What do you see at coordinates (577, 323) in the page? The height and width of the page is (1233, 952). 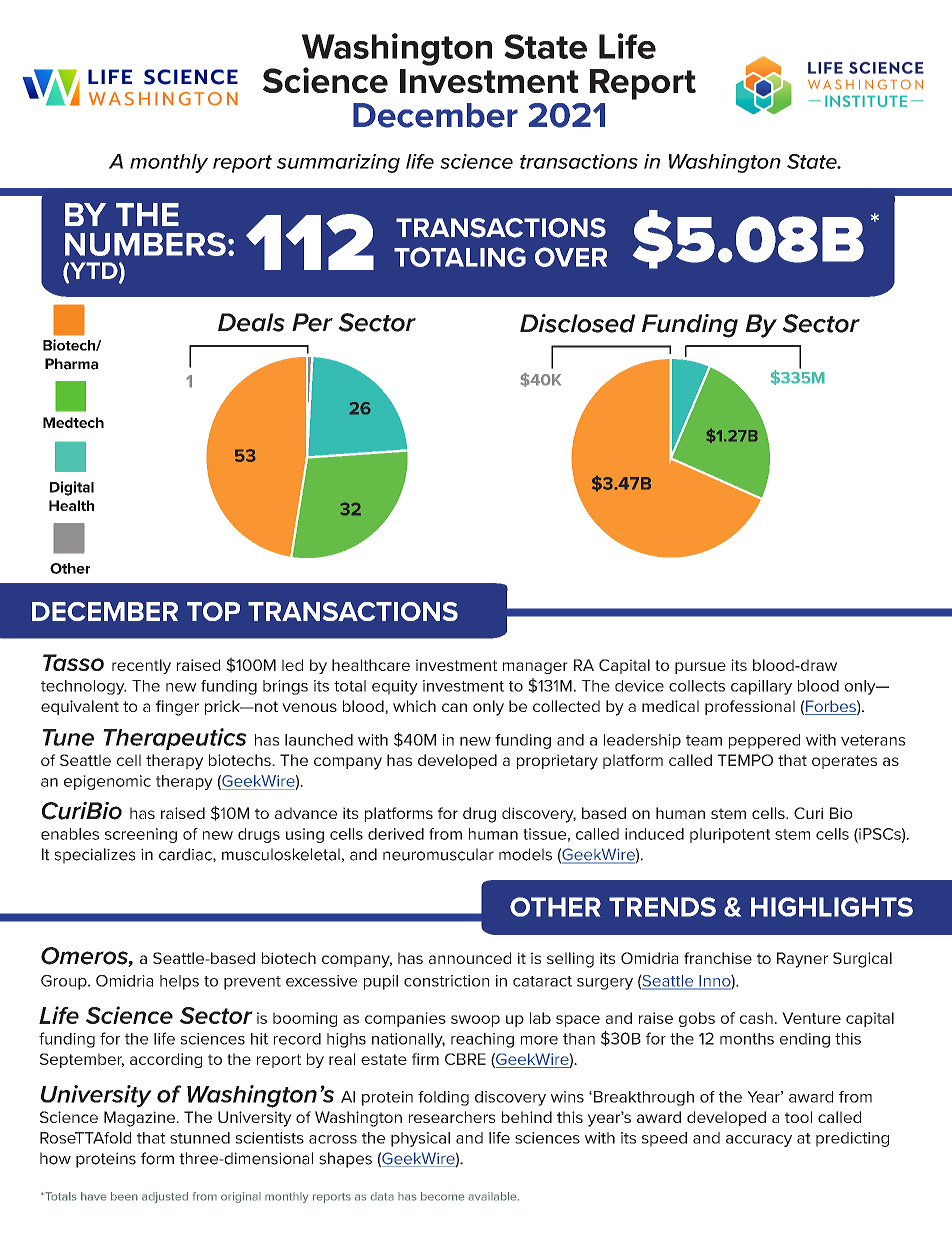 I see `Disclosed` at bounding box center [577, 323].
